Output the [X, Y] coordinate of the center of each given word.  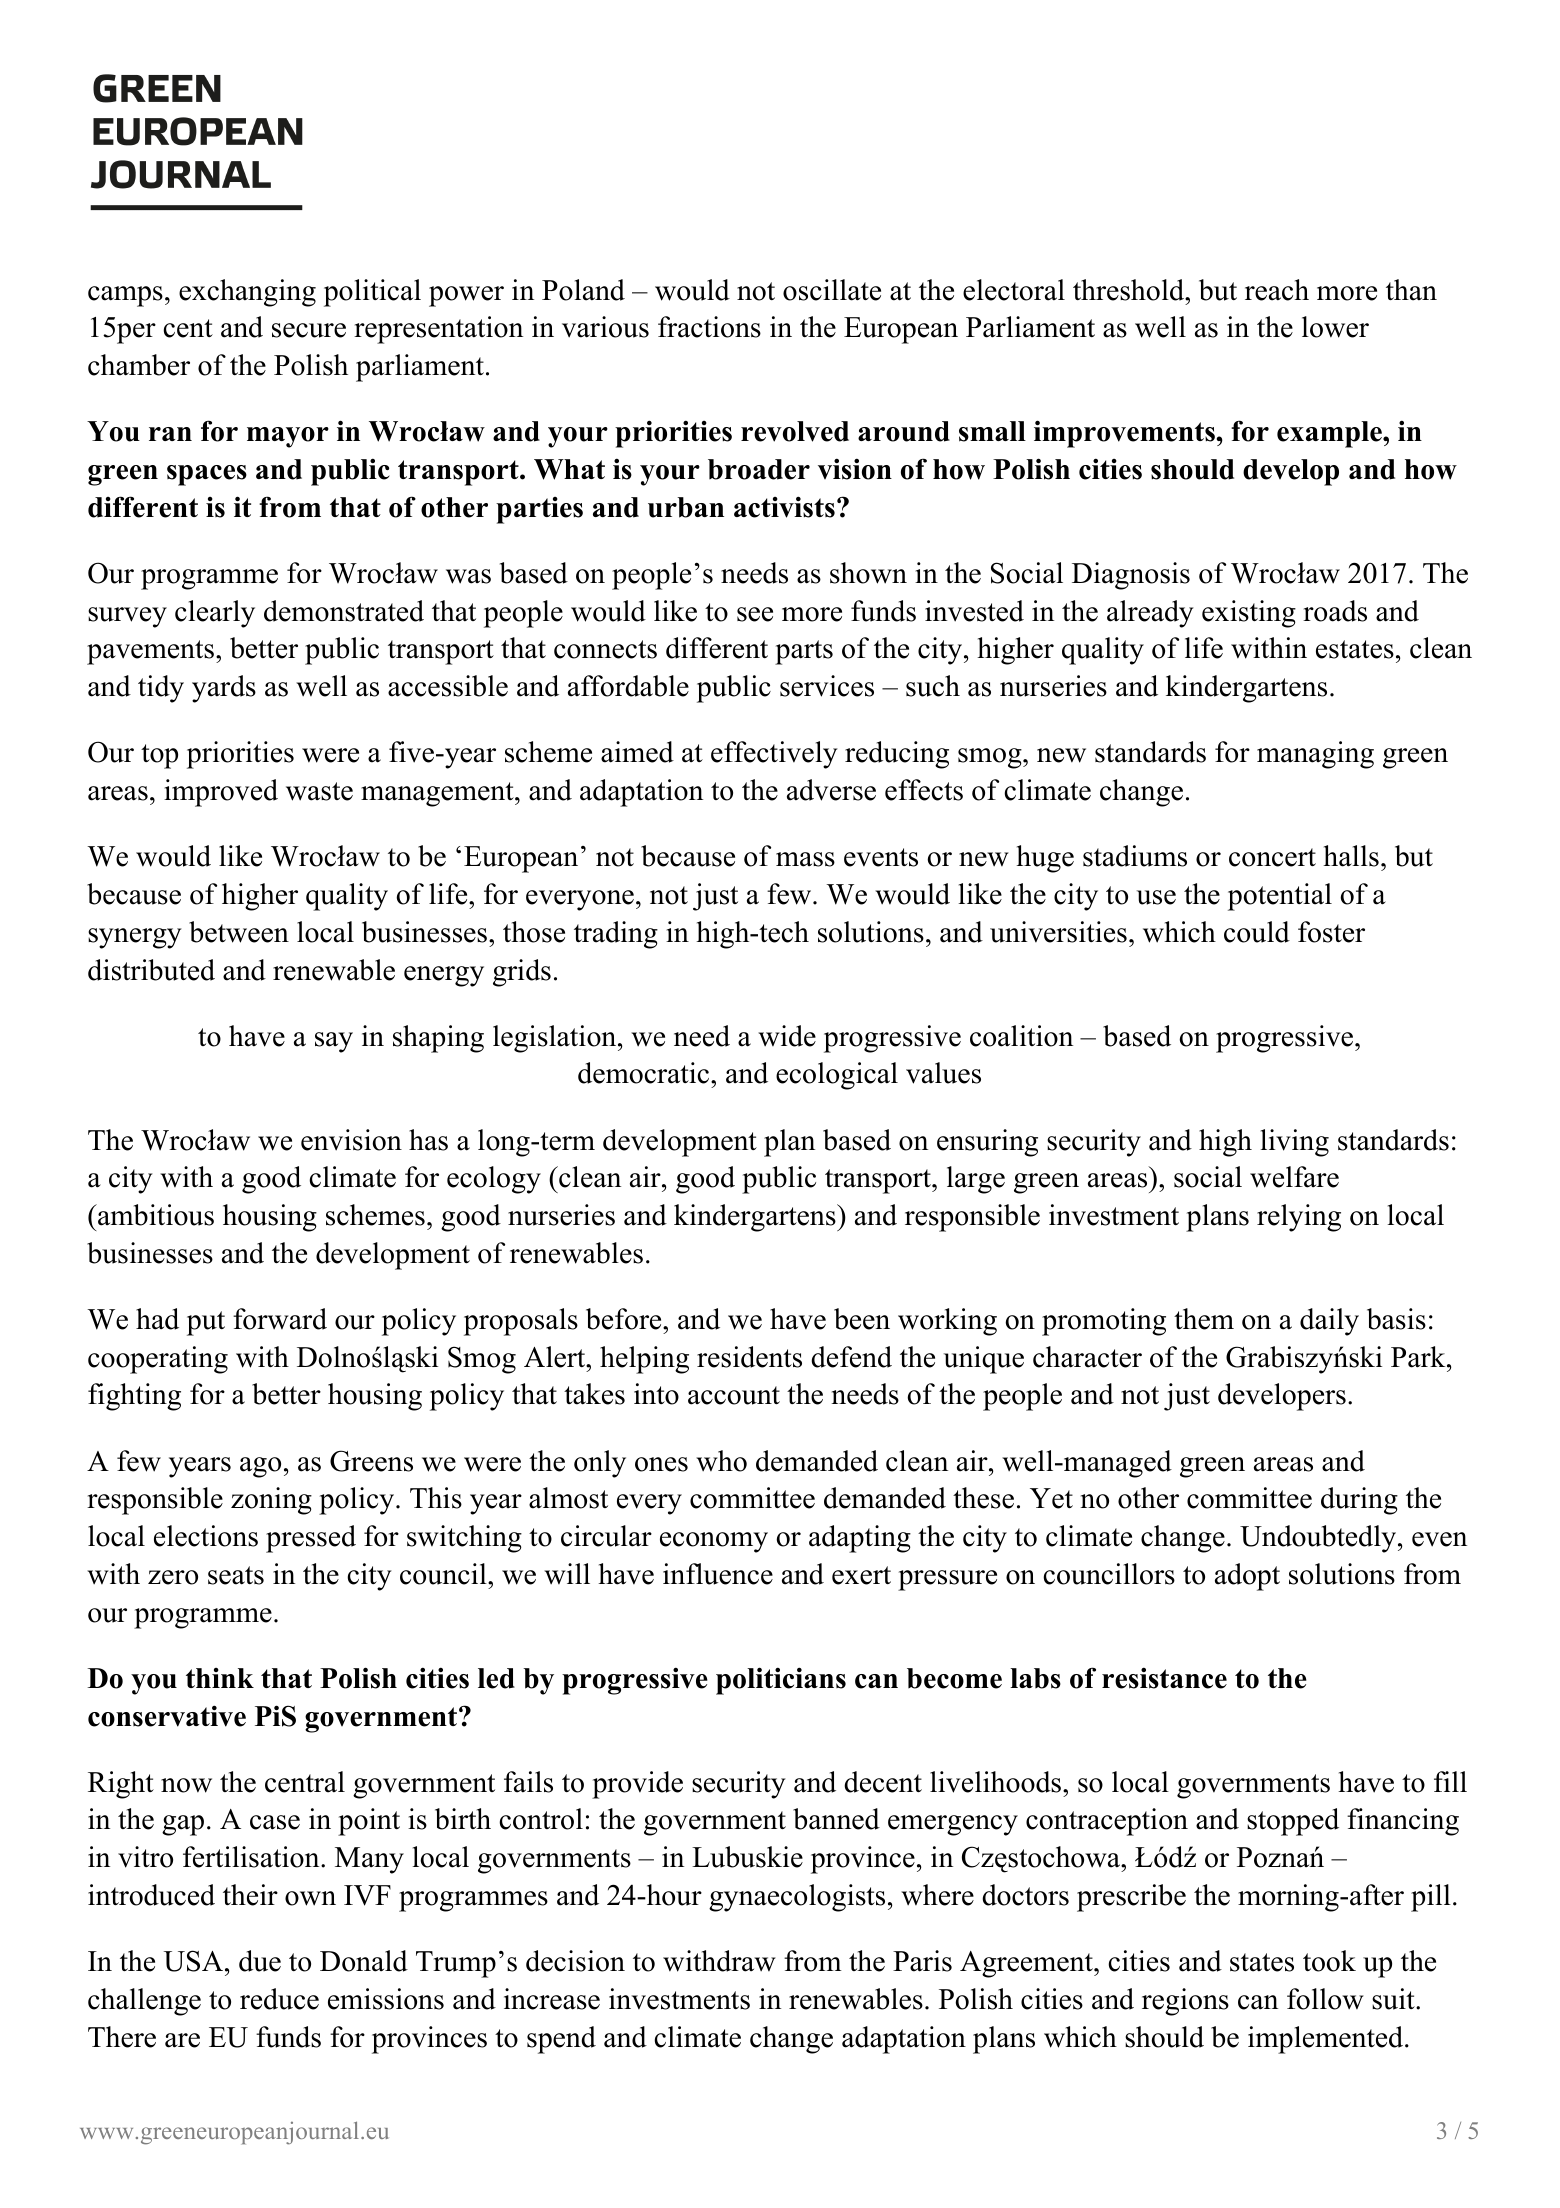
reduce [279, 1999]
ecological [837, 1076]
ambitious [155, 1215]
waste [319, 791]
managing [1315, 755]
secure [309, 330]
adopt [1247, 1577]
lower [1335, 327]
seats [236, 1575]
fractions [709, 327]
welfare [1294, 1177]
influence [718, 1574]
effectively [774, 755]
